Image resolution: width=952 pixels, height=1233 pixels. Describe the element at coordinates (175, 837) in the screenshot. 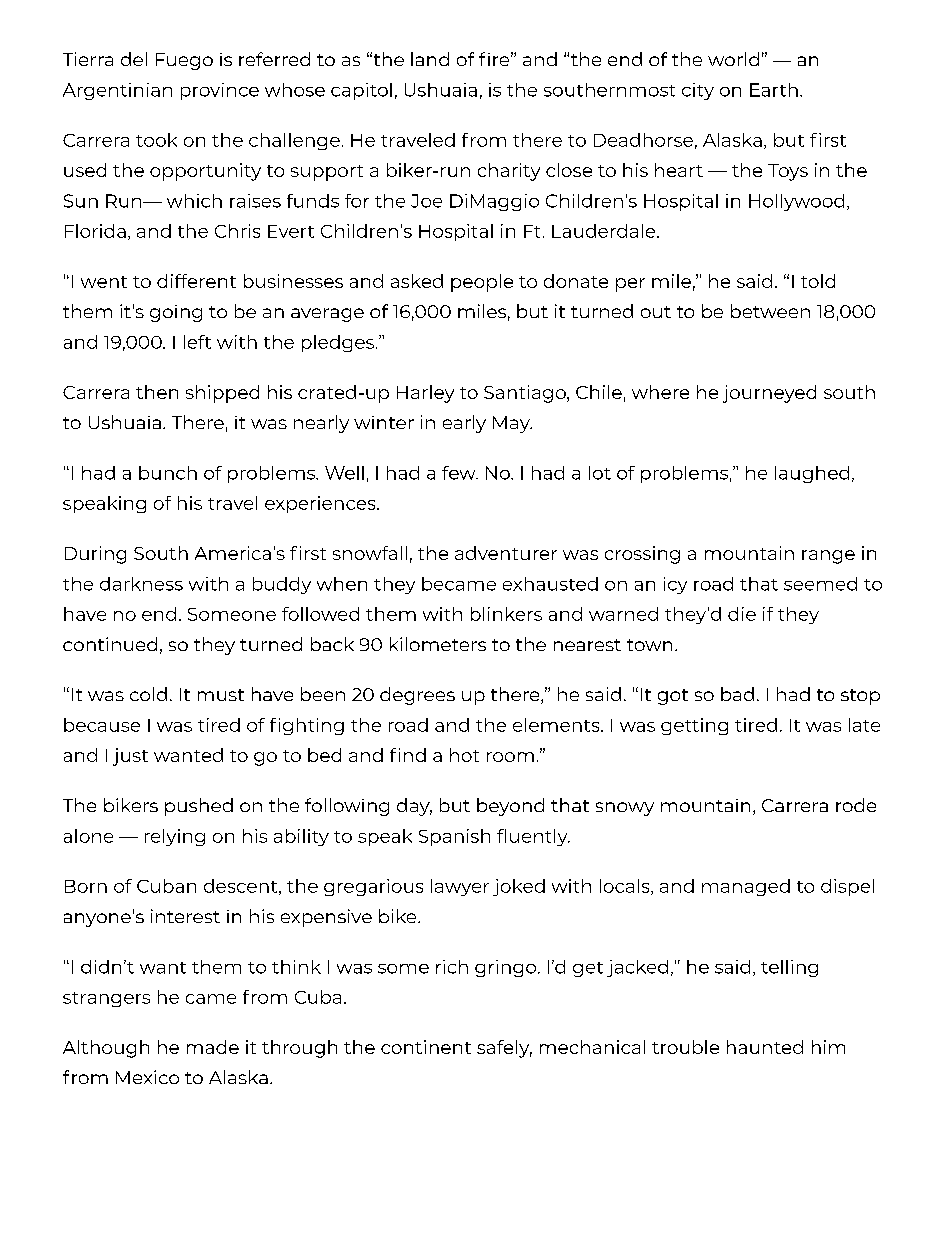

I see `relying` at that location.
